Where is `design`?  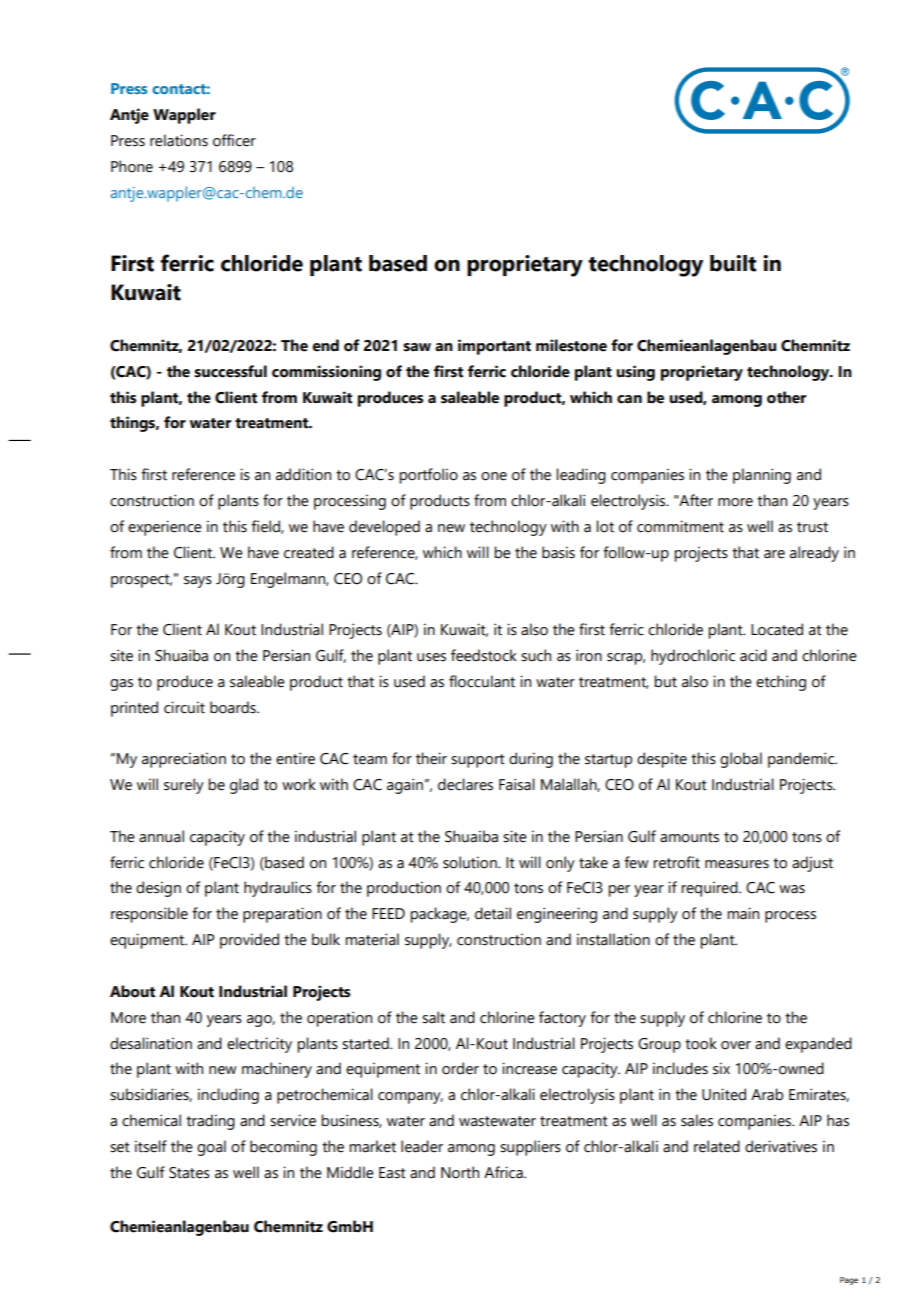
design is located at coordinates (158, 889).
